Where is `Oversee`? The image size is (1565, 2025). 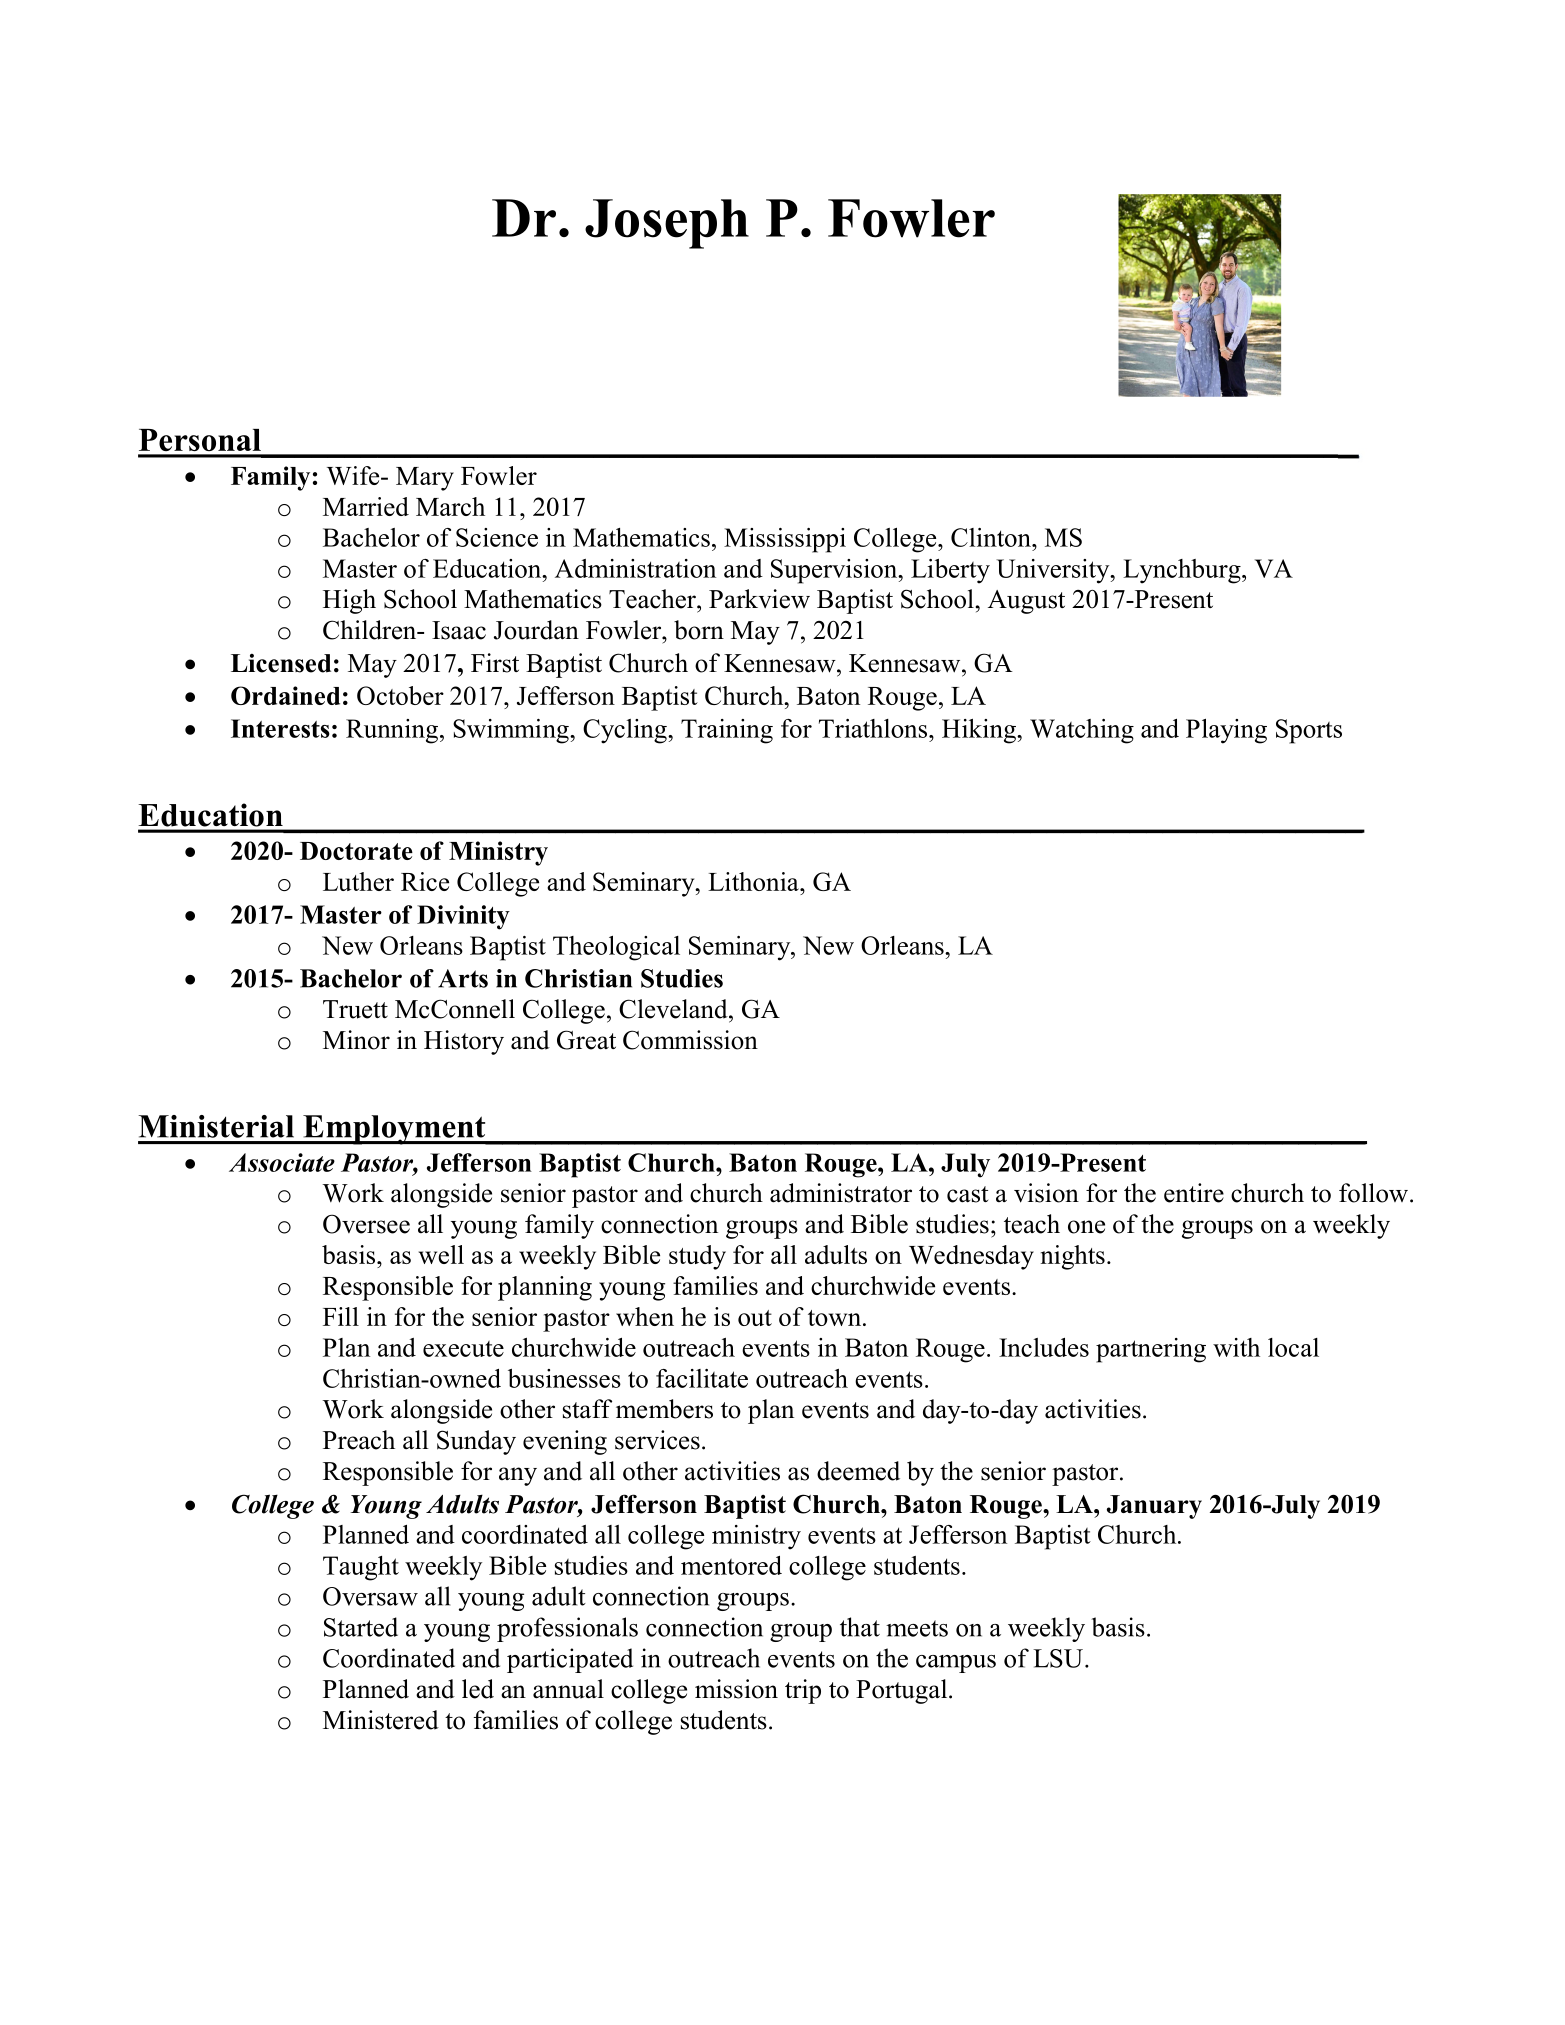 Oversee is located at coordinates (366, 1224).
